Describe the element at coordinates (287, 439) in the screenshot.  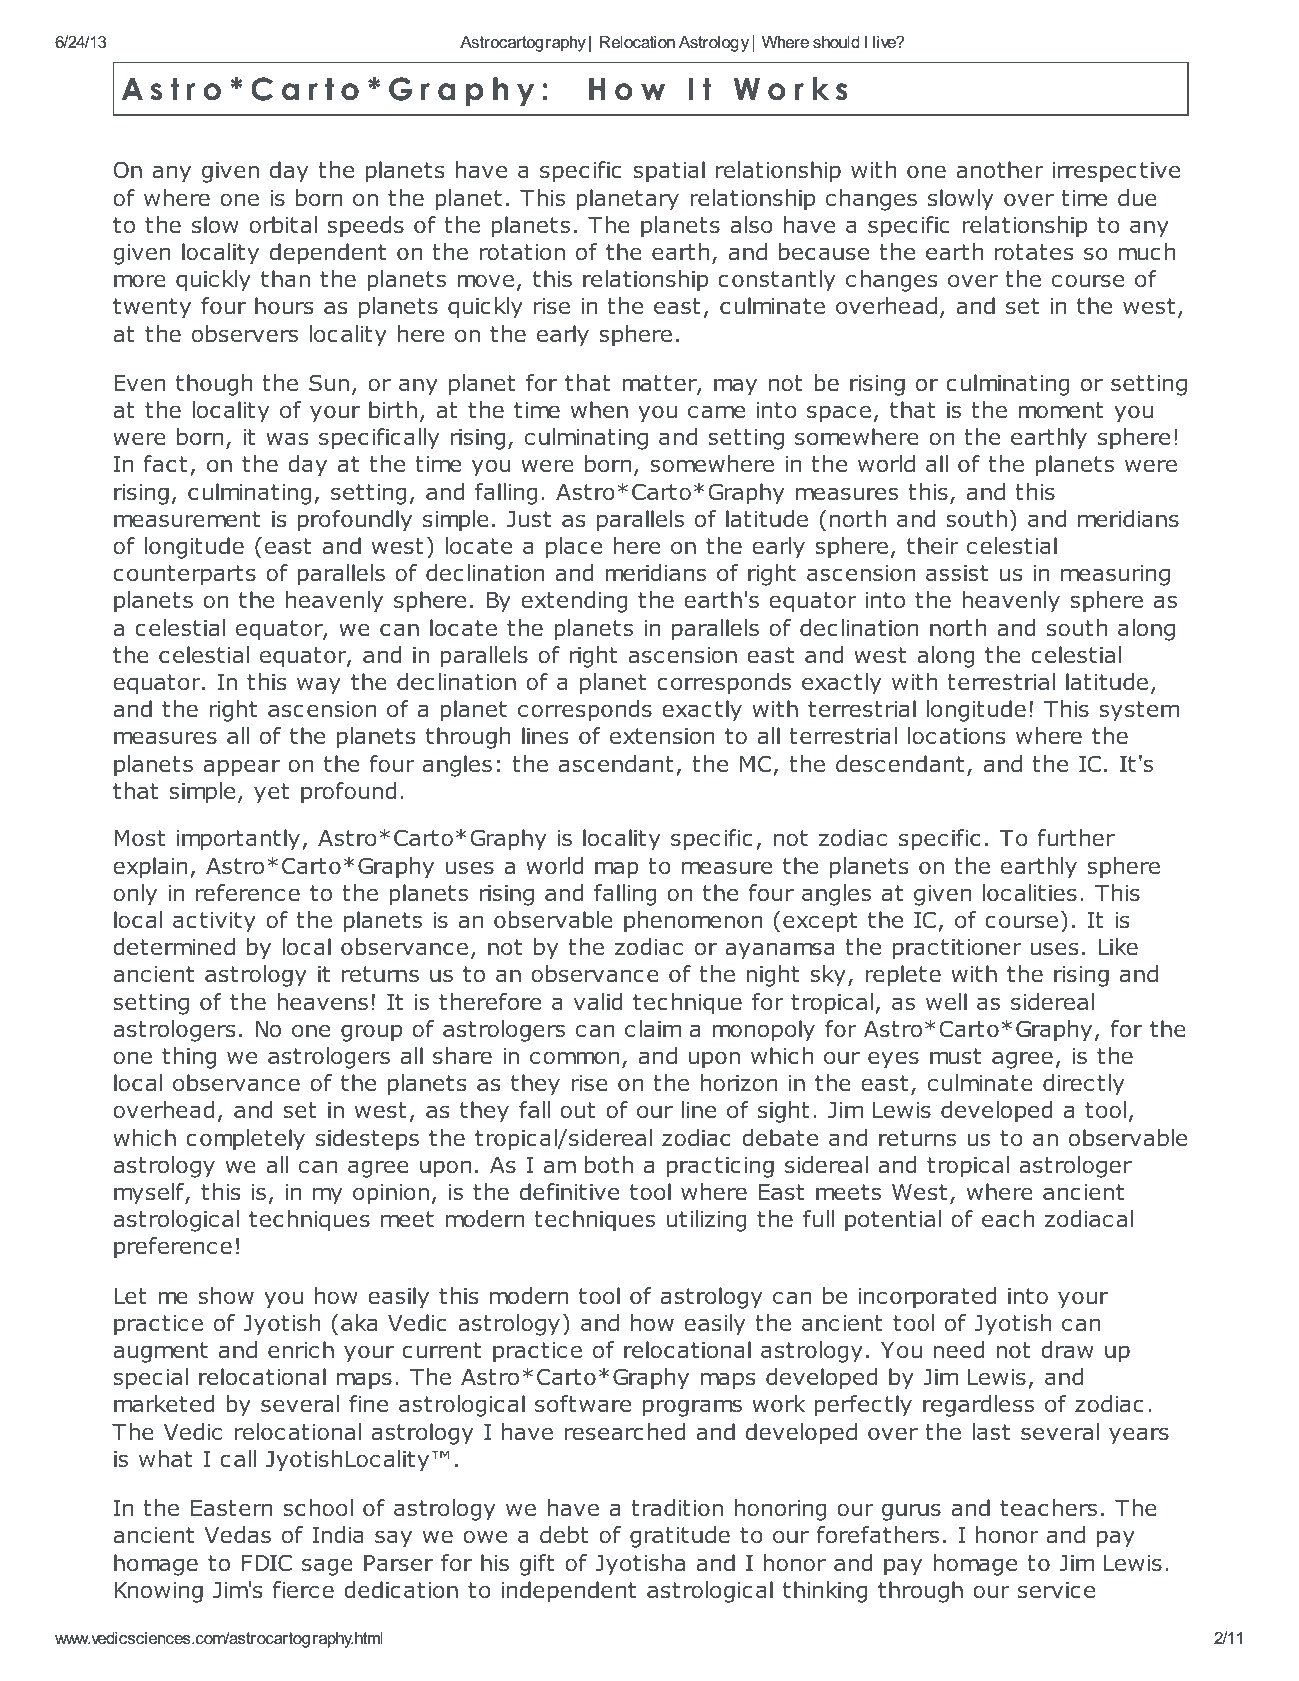
I see `was` at that location.
